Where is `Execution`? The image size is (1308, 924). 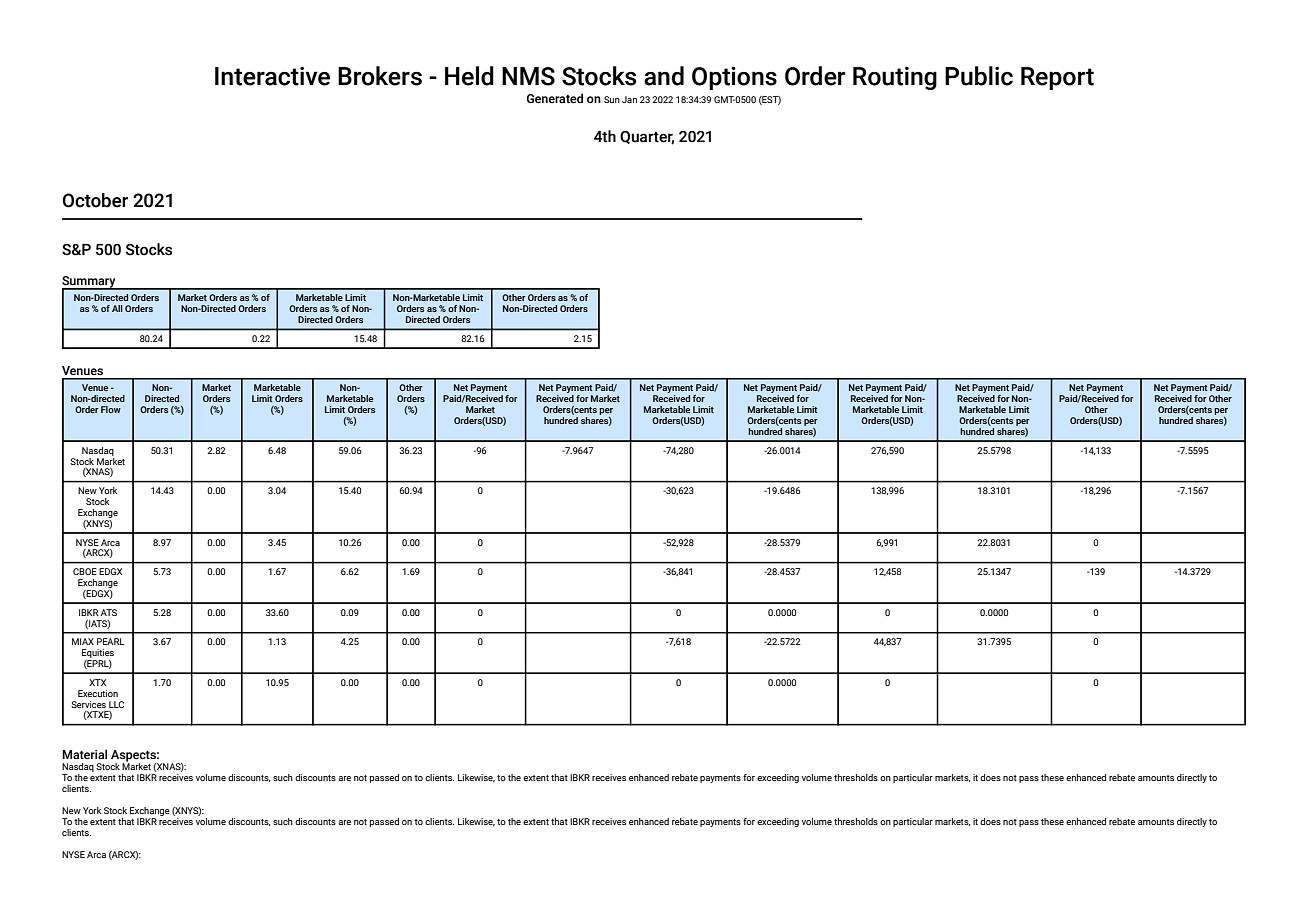
Execution is located at coordinates (98, 693).
